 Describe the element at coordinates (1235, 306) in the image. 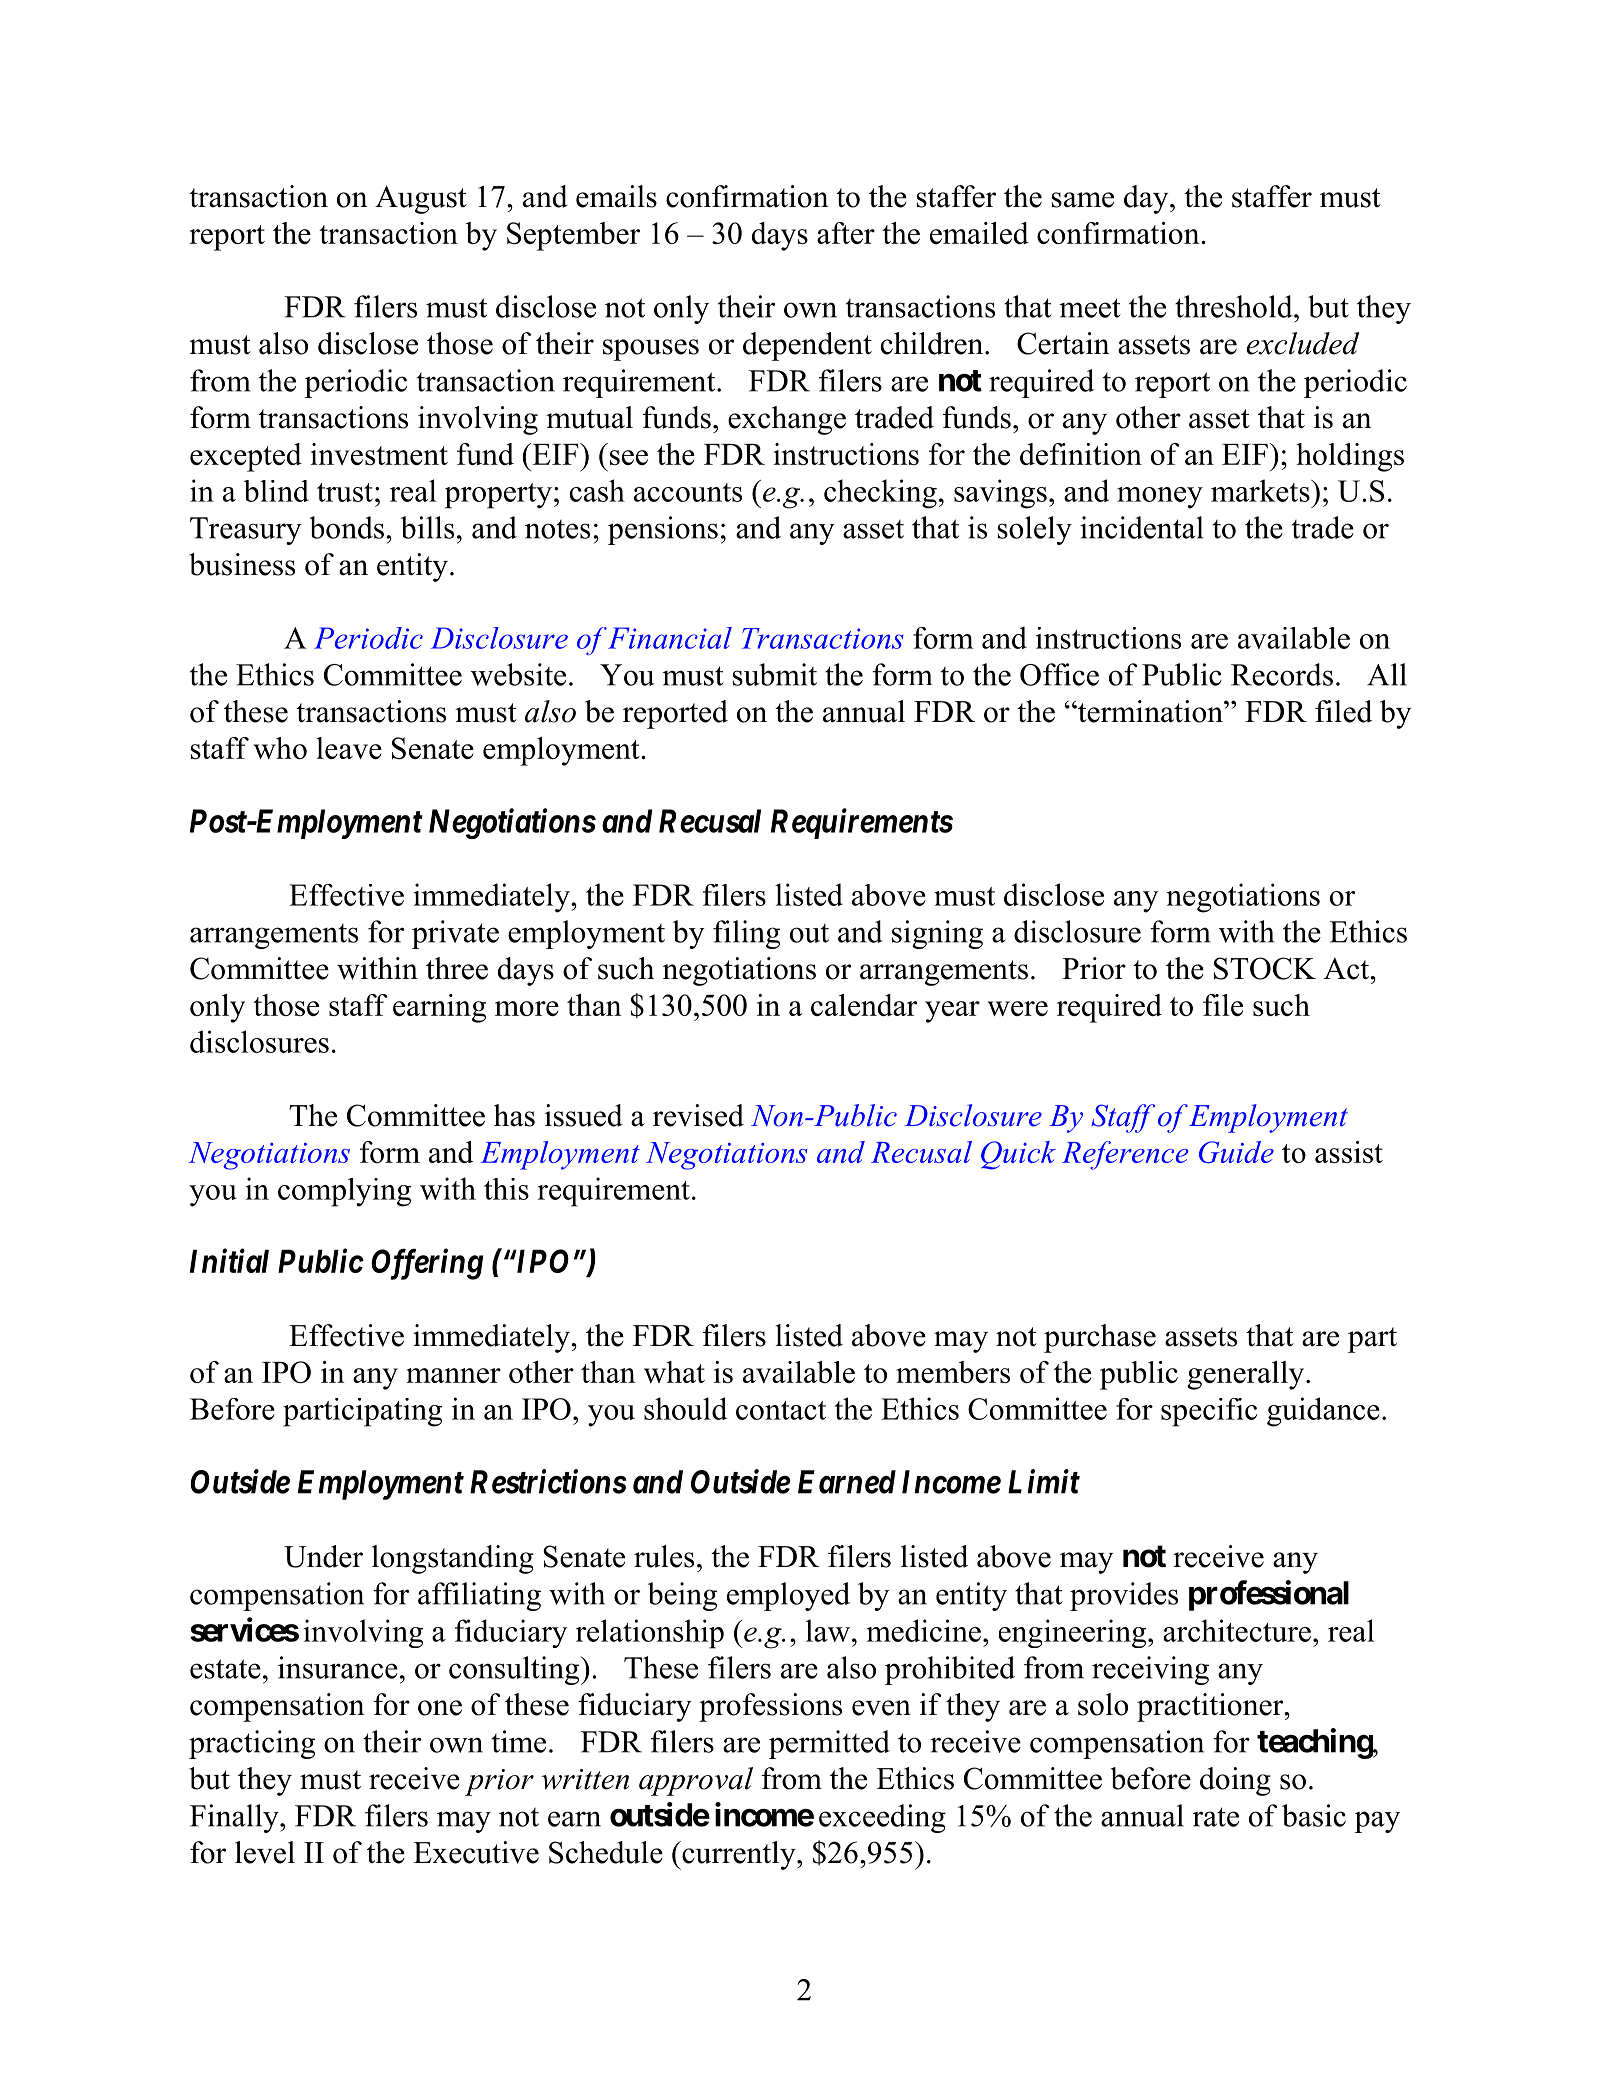

I see `threshold` at that location.
